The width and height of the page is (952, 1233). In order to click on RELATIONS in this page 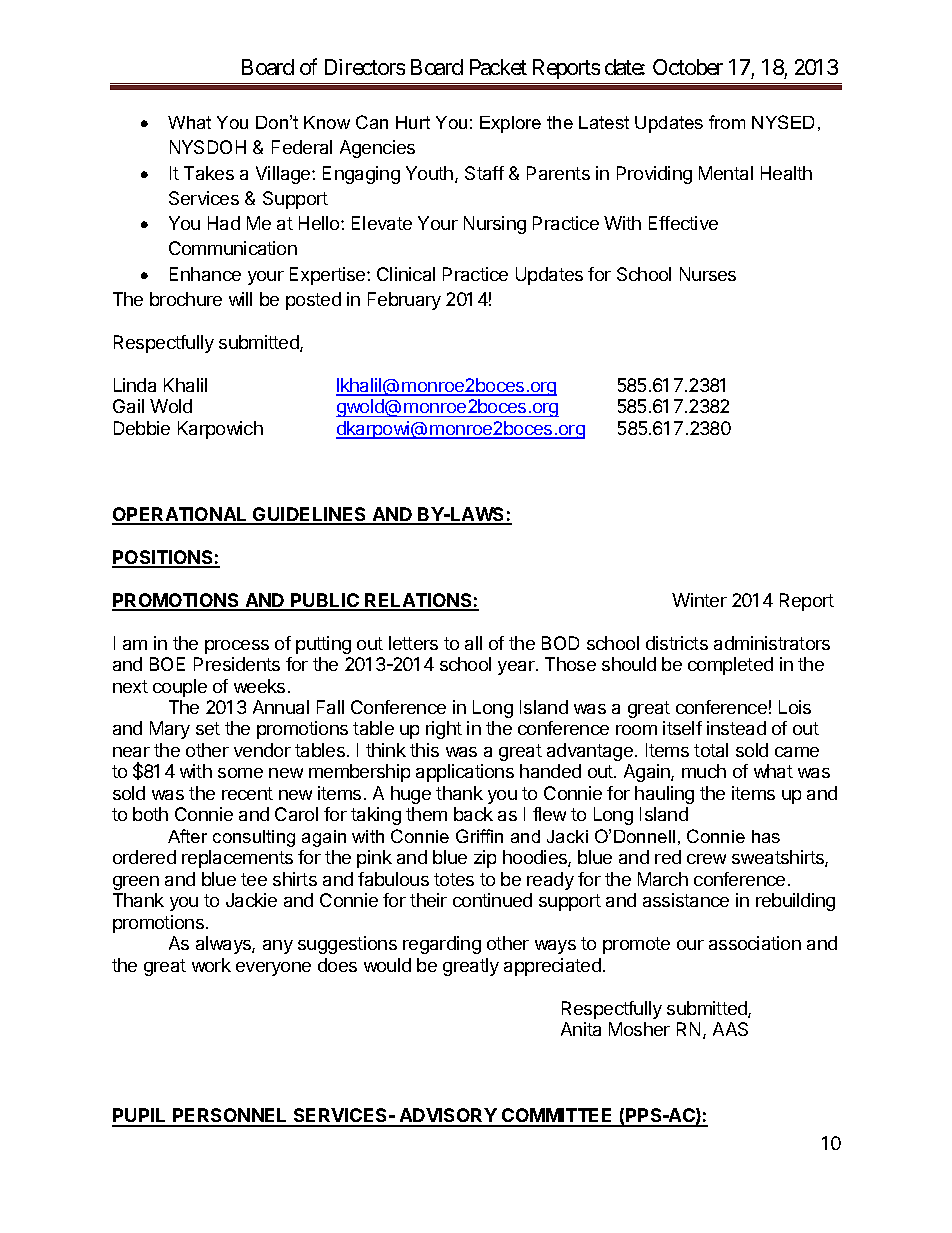, I will do `click(419, 601)`.
